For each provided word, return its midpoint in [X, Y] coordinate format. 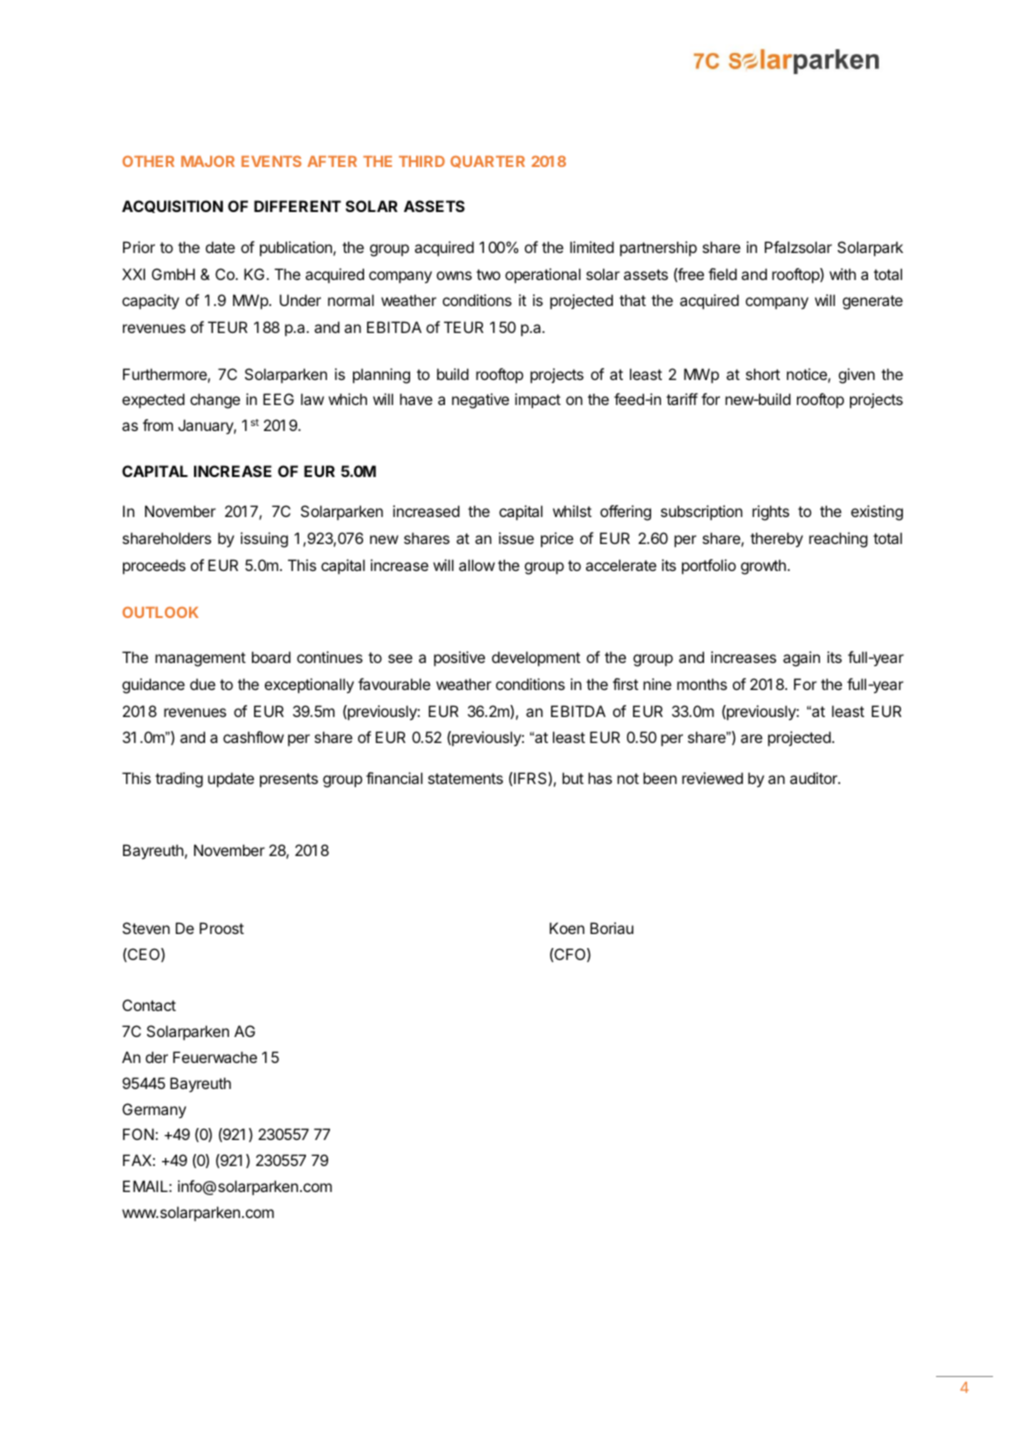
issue [516, 538]
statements [465, 778]
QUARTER [487, 162]
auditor [815, 778]
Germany [154, 1110]
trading [179, 780]
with [843, 274]
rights [770, 513]
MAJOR [208, 161]
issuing [264, 540]
